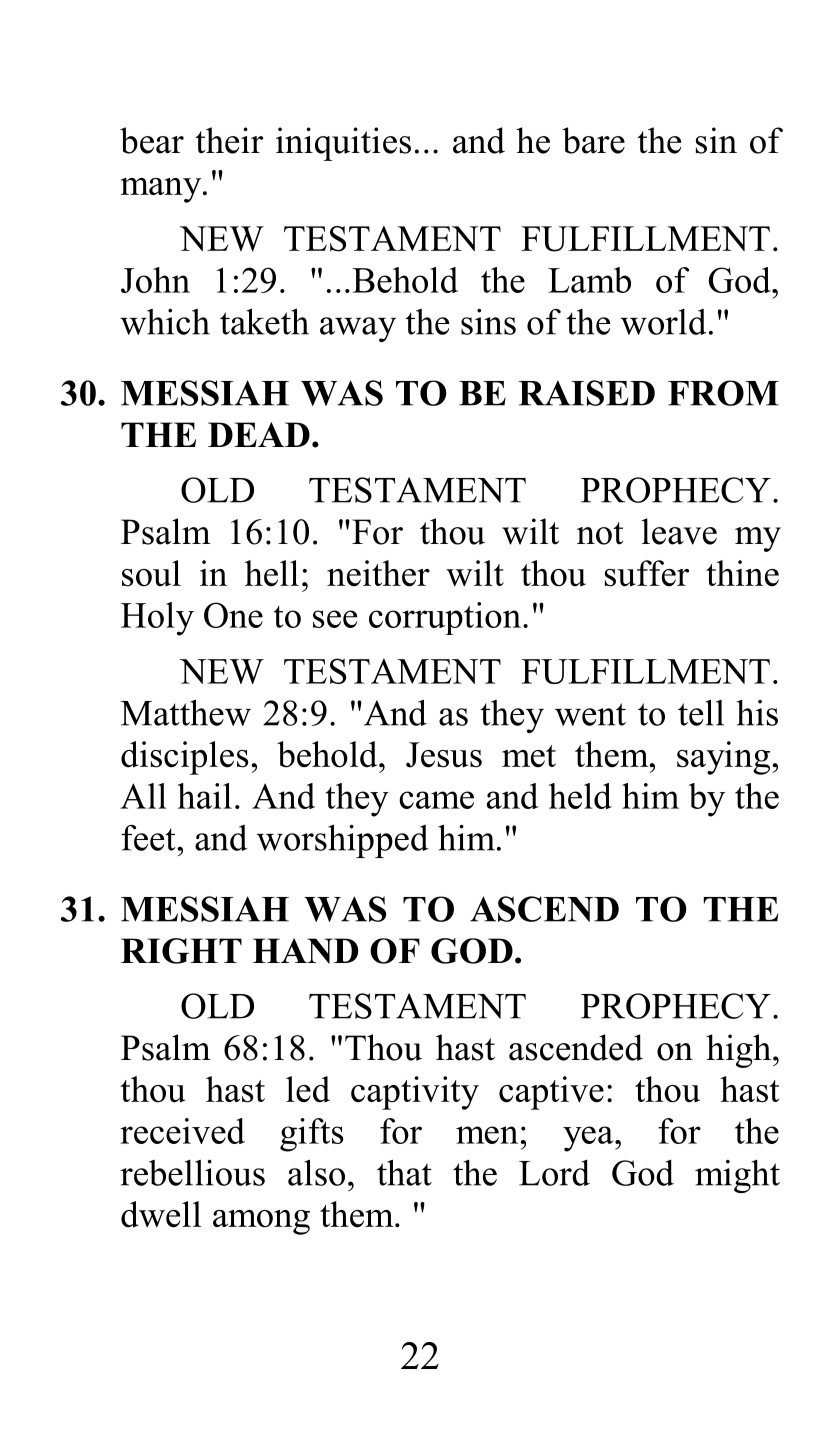 The height and width of the document is (1441, 840). I want to click on bare, so click(593, 140).
